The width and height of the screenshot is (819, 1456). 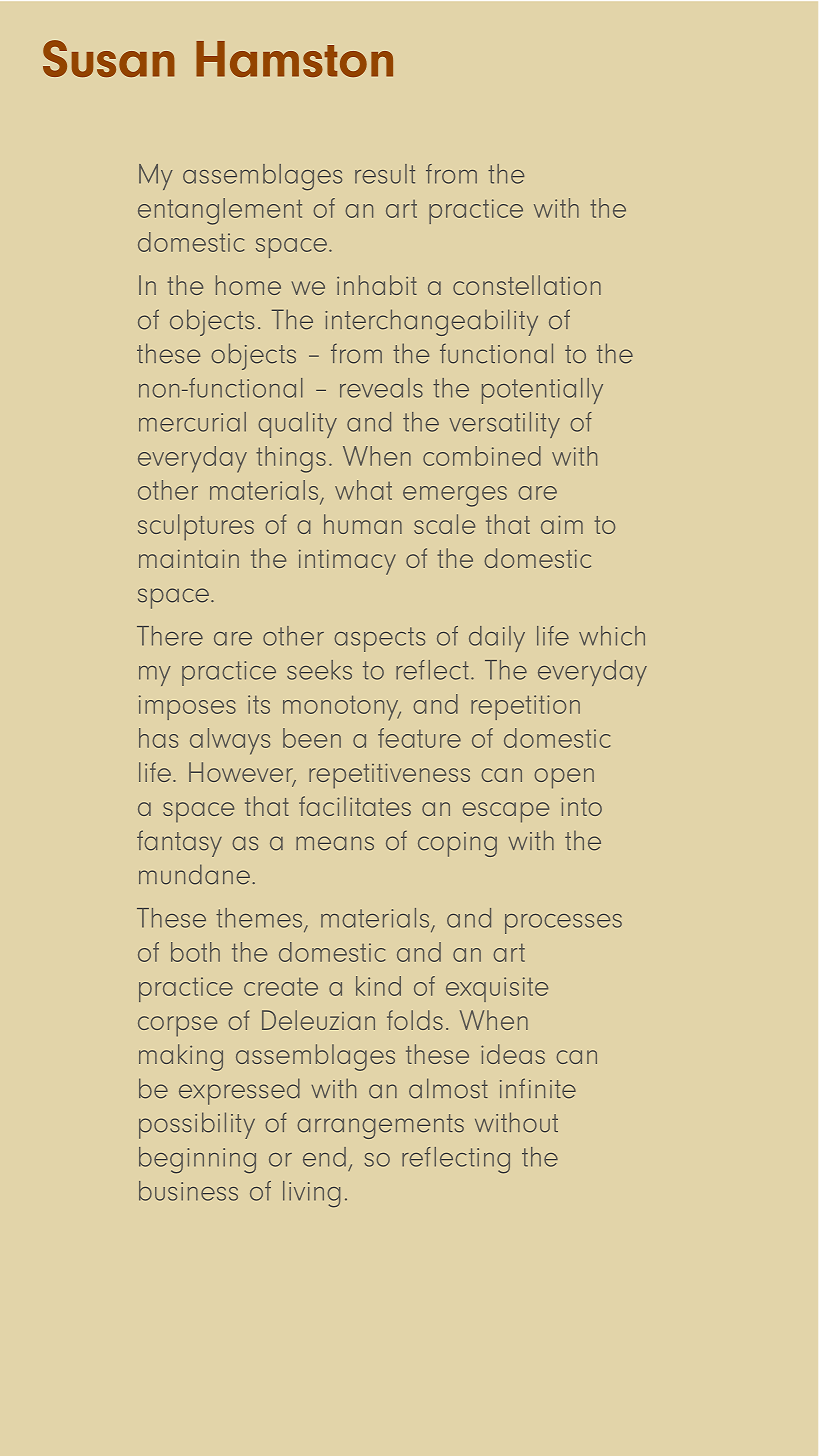 What do you see at coordinates (109, 58) in the screenshot?
I see `Susan` at bounding box center [109, 58].
